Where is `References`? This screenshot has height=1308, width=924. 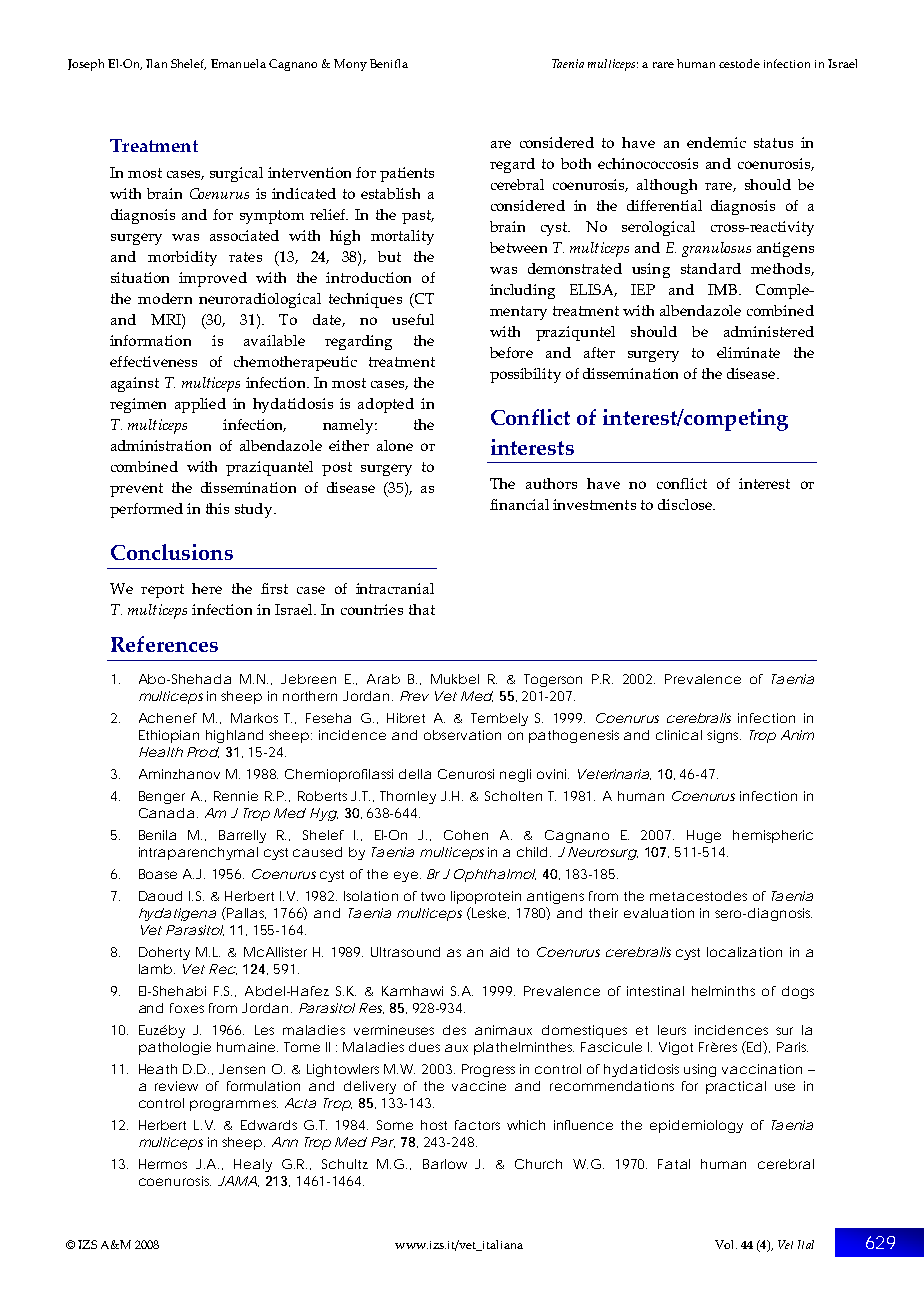
References is located at coordinates (164, 644).
